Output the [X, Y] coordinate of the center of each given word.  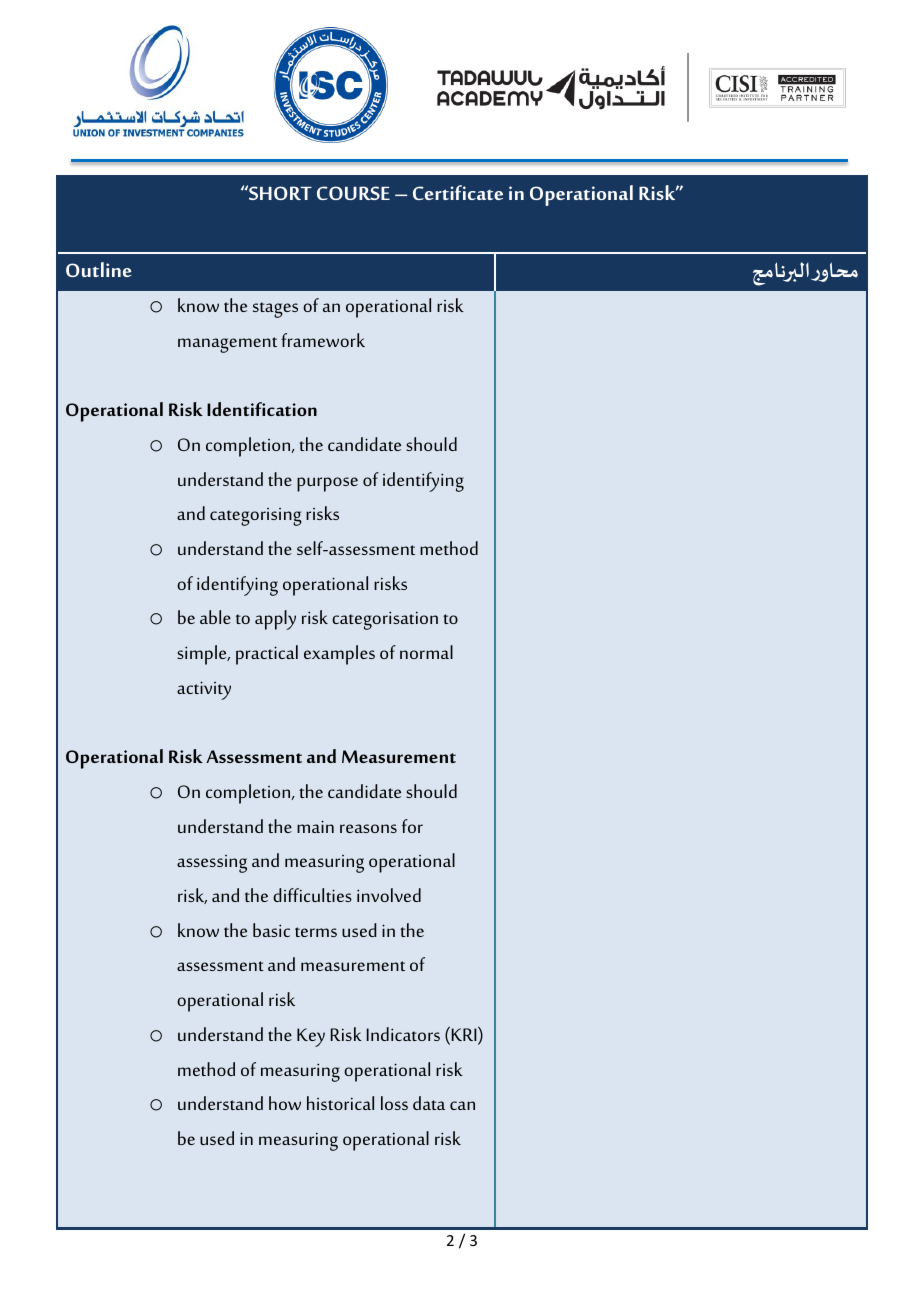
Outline [99, 269]
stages [275, 310]
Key [311, 1037]
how [285, 1103]
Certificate [458, 192]
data [429, 1103]
